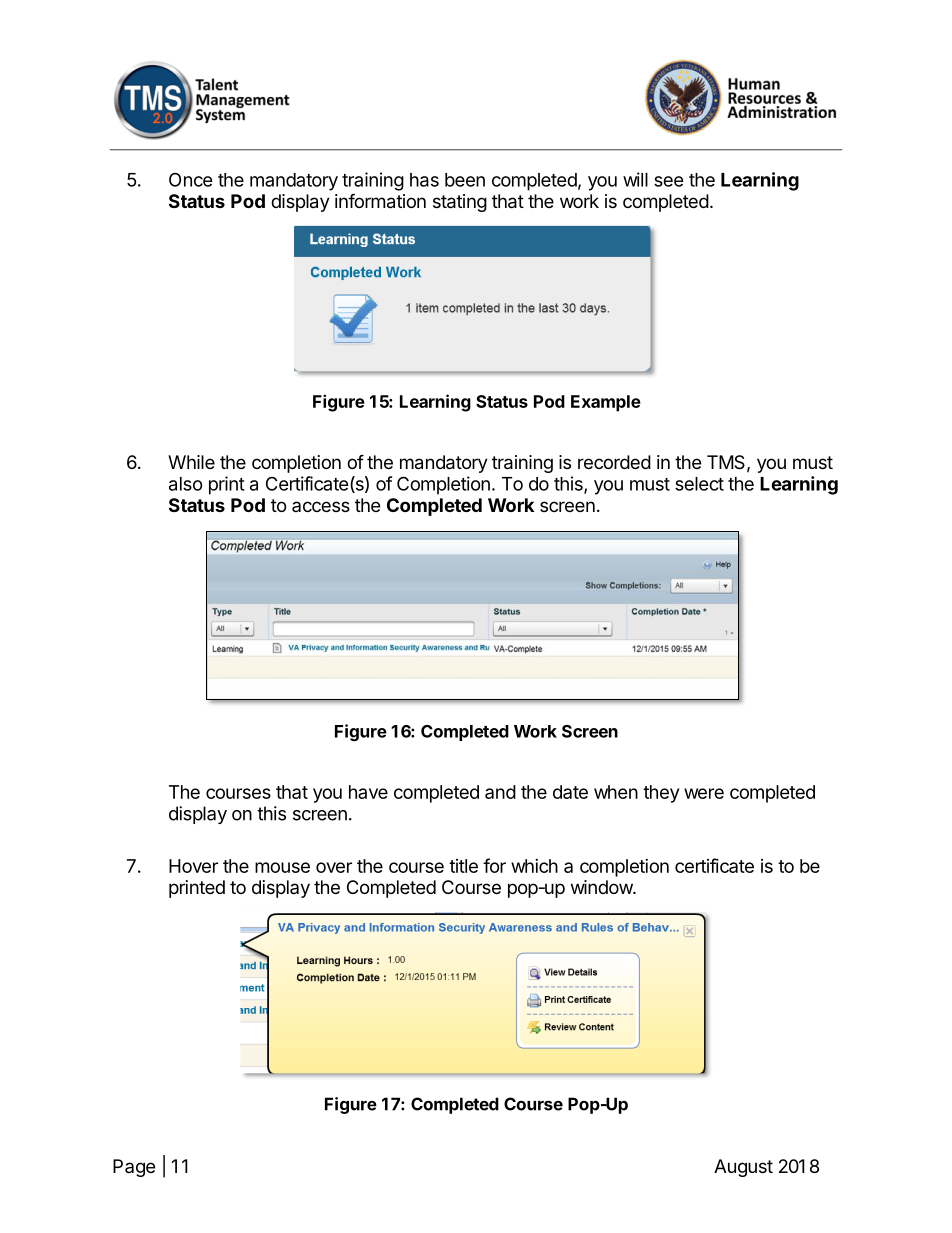 This screenshot has height=1233, width=952. I want to click on see, so click(669, 181).
